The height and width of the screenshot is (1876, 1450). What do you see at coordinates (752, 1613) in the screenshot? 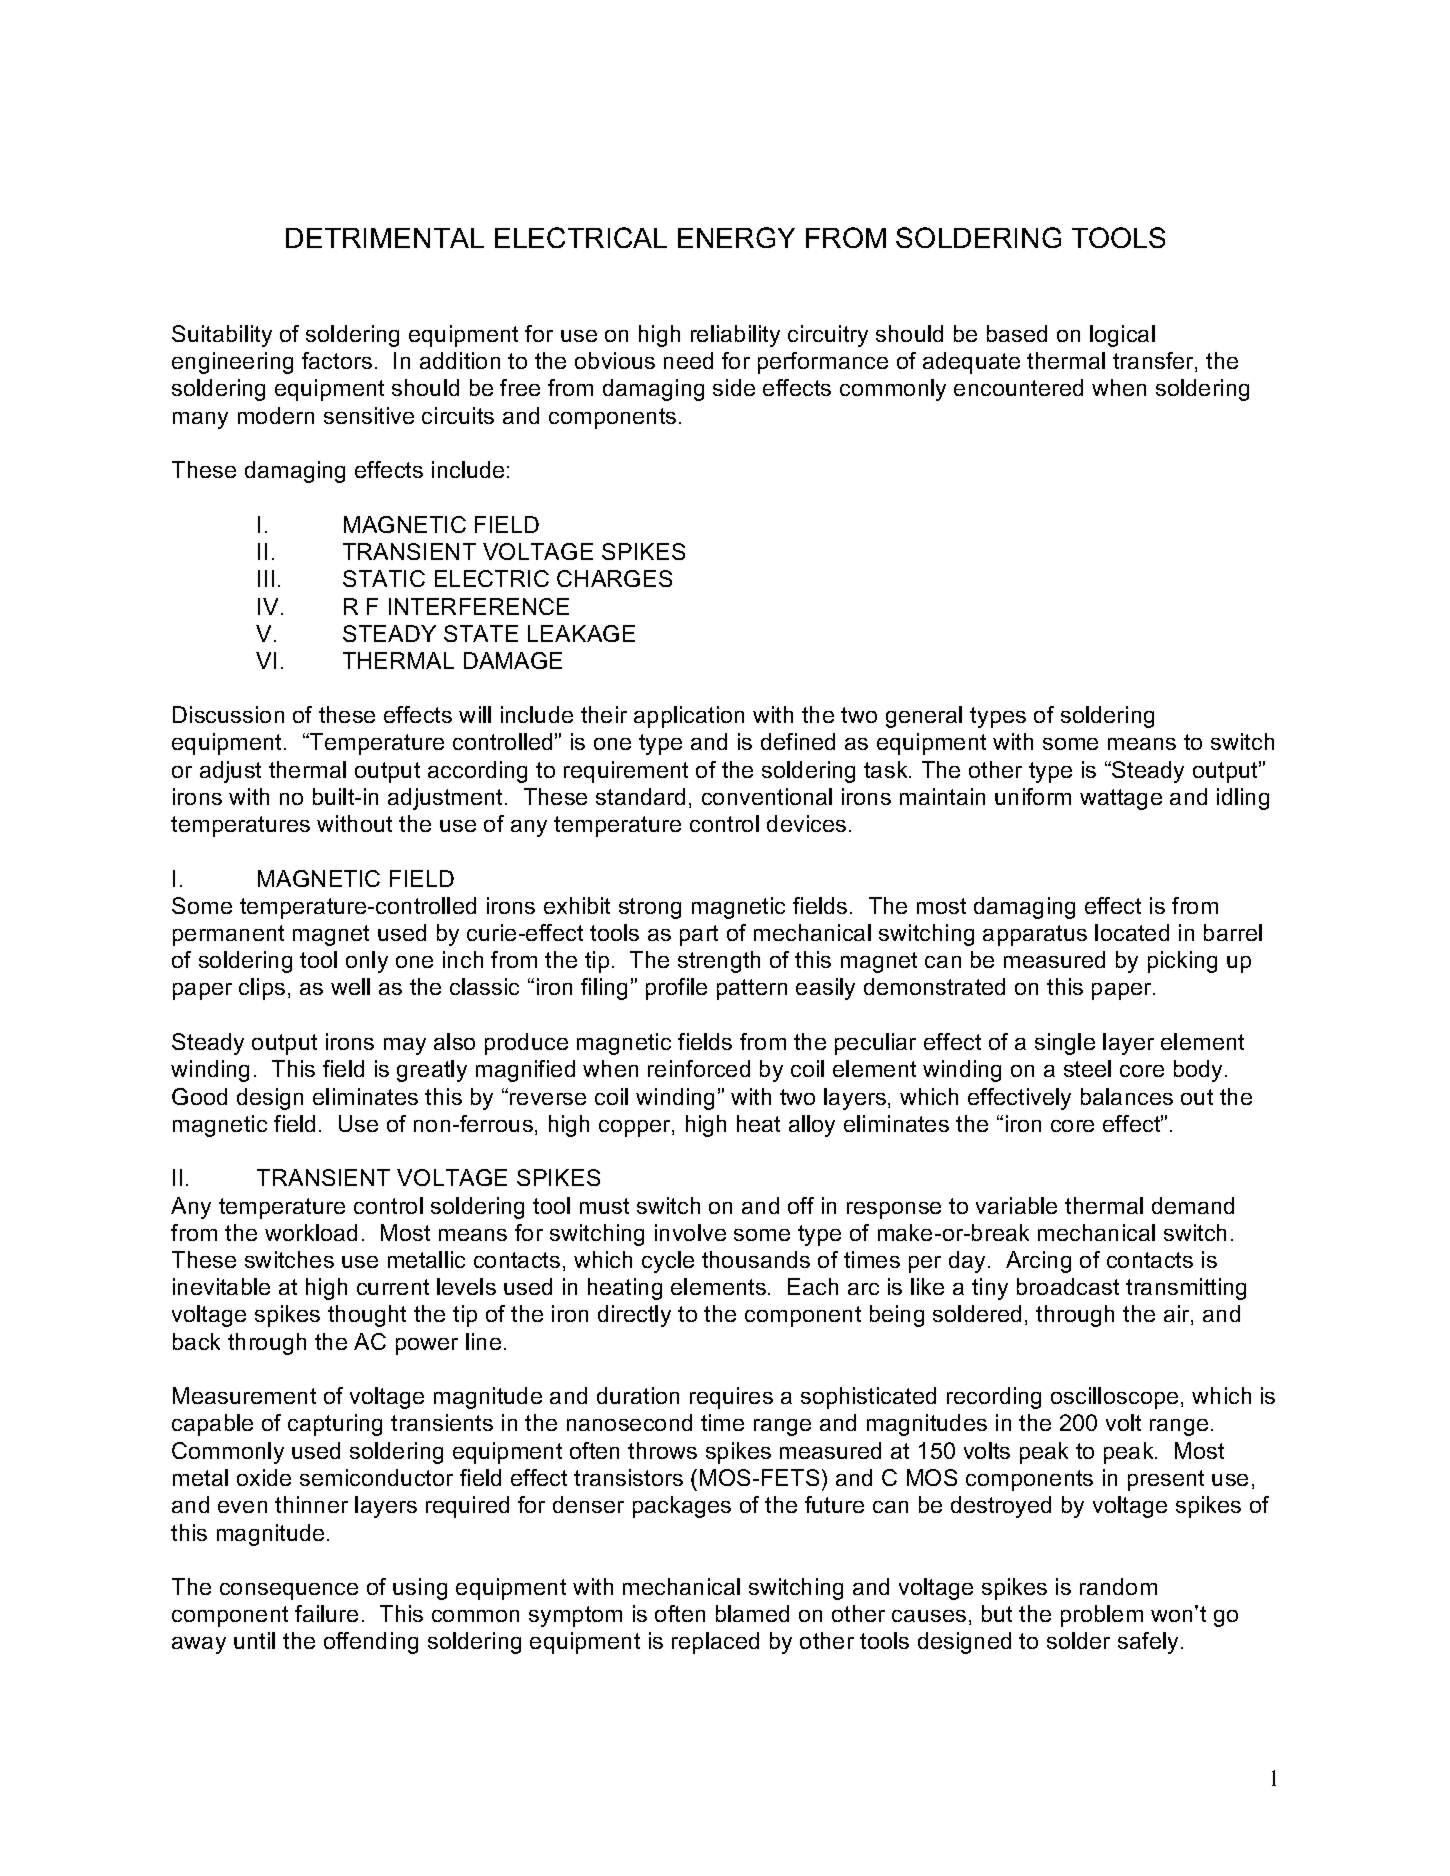
I see `blamed` at bounding box center [752, 1613].
